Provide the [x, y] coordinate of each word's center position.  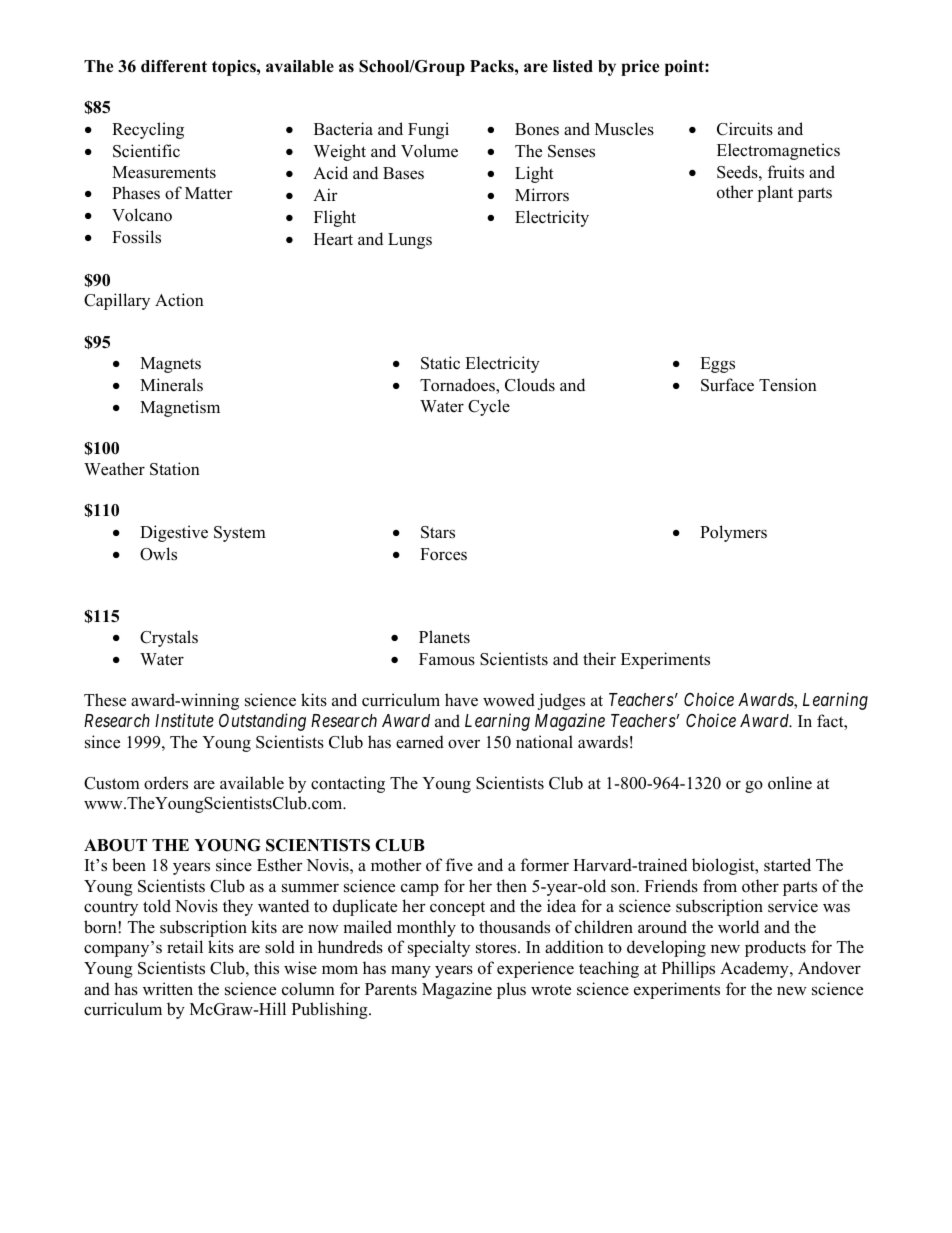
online [790, 783]
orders [166, 783]
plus [511, 990]
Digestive [174, 533]
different [174, 66]
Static [440, 363]
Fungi [428, 130]
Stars [438, 532]
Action [179, 300]
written [168, 989]
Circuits [745, 129]
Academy [755, 969]
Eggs [717, 365]
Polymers [733, 533]
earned [420, 742]
